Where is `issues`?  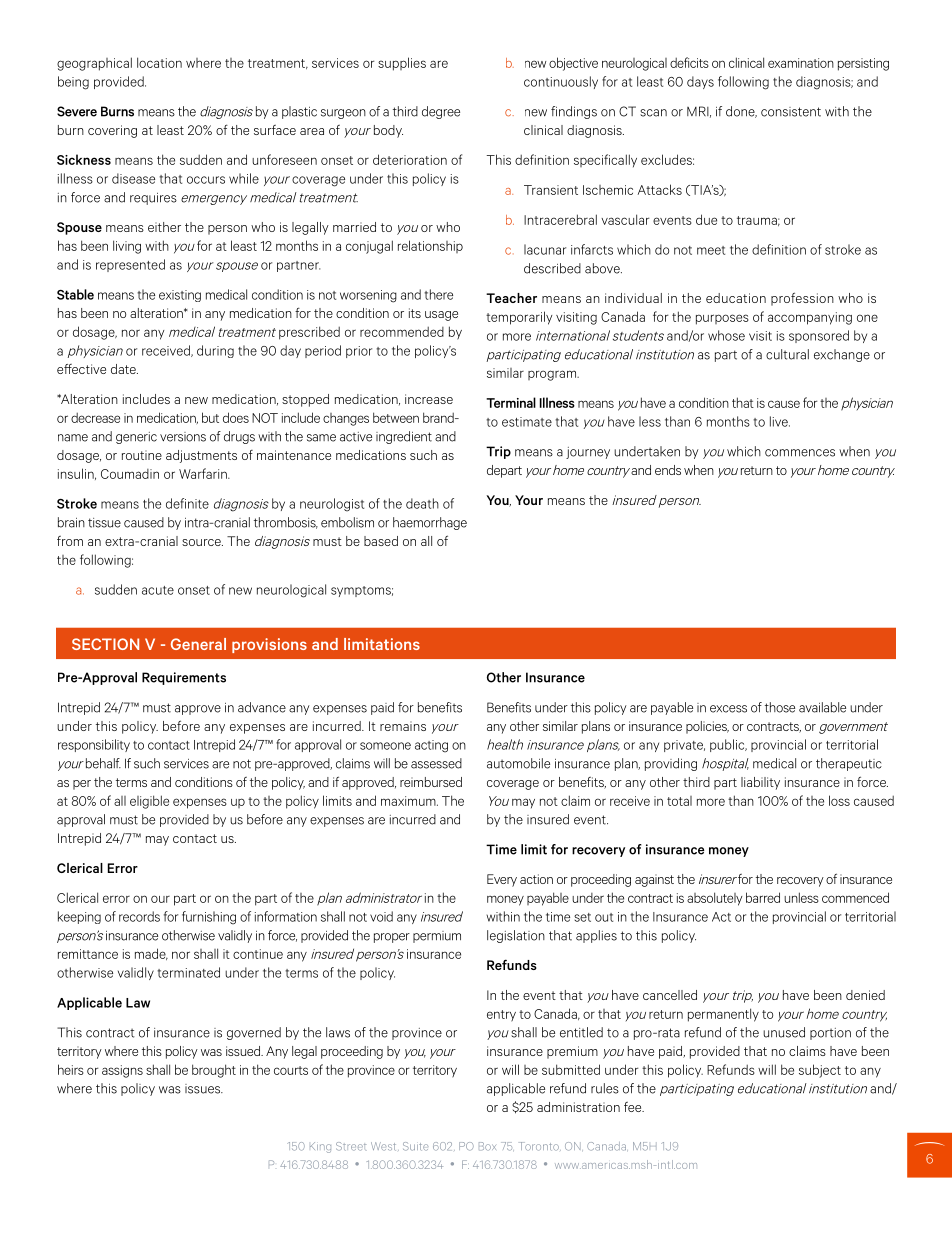
issues is located at coordinates (204, 1089).
